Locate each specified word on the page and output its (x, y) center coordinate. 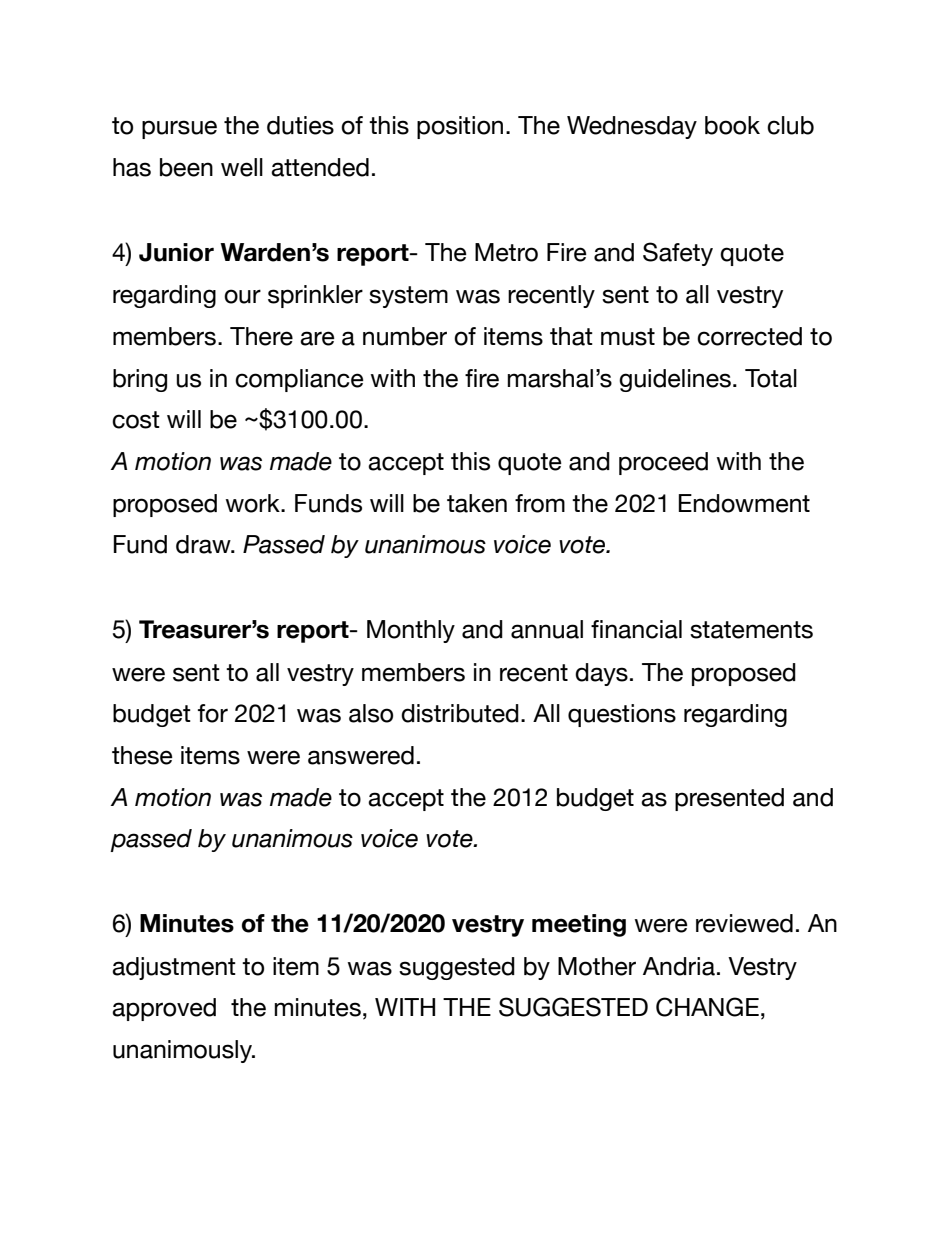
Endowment (744, 503)
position (460, 127)
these (142, 755)
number (405, 336)
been (186, 167)
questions (622, 715)
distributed (460, 713)
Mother (597, 966)
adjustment (174, 968)
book (732, 125)
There (261, 336)
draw (204, 544)
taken (477, 503)
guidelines (675, 380)
